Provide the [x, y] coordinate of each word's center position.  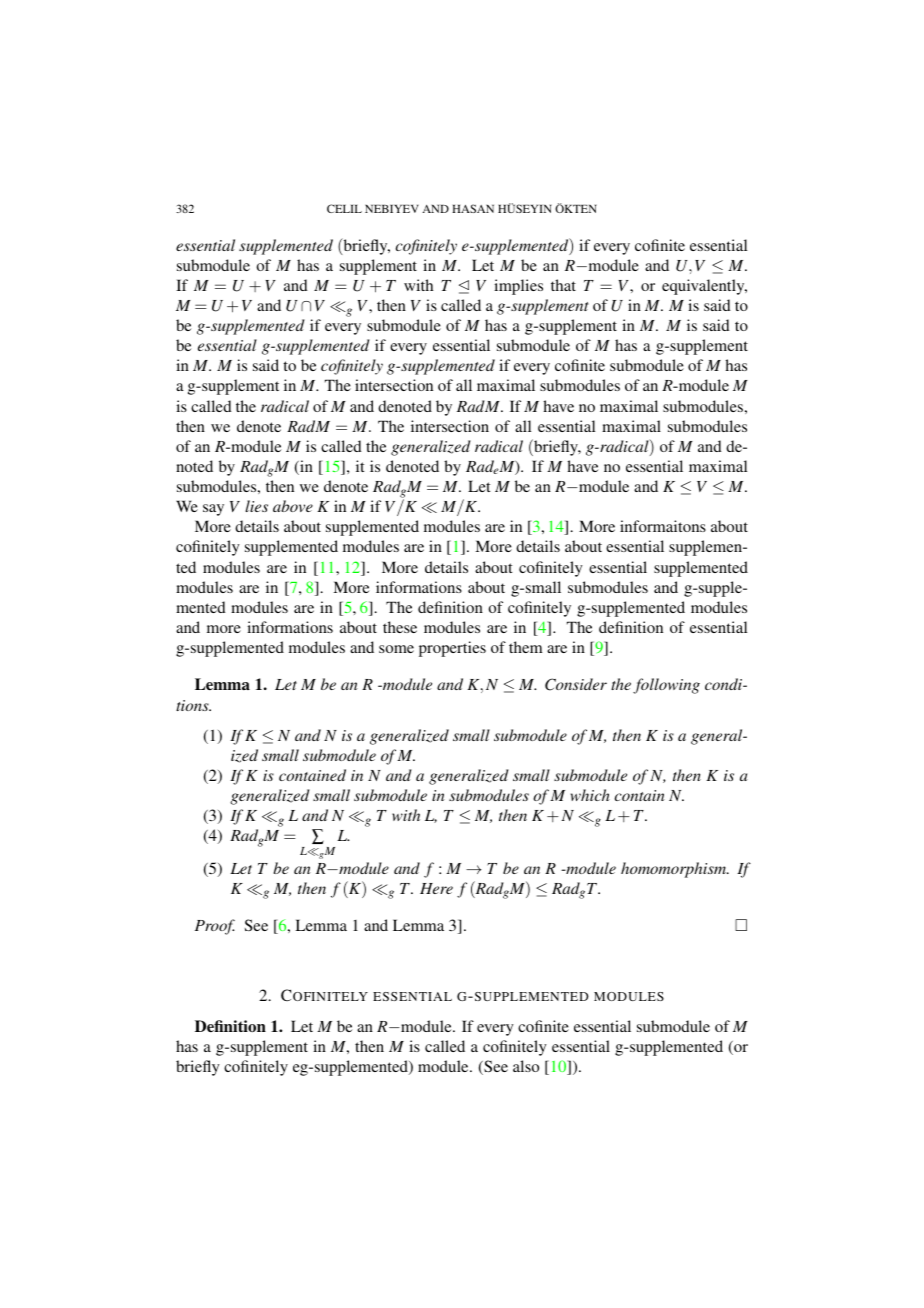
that [563, 285]
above [293, 506]
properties [452, 649]
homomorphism [675, 870]
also [526, 1066]
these [400, 627]
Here [436, 888]
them [525, 647]
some [396, 649]
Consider [576, 684]
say [213, 510]
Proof [215, 927]
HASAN [473, 208]
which [590, 795]
